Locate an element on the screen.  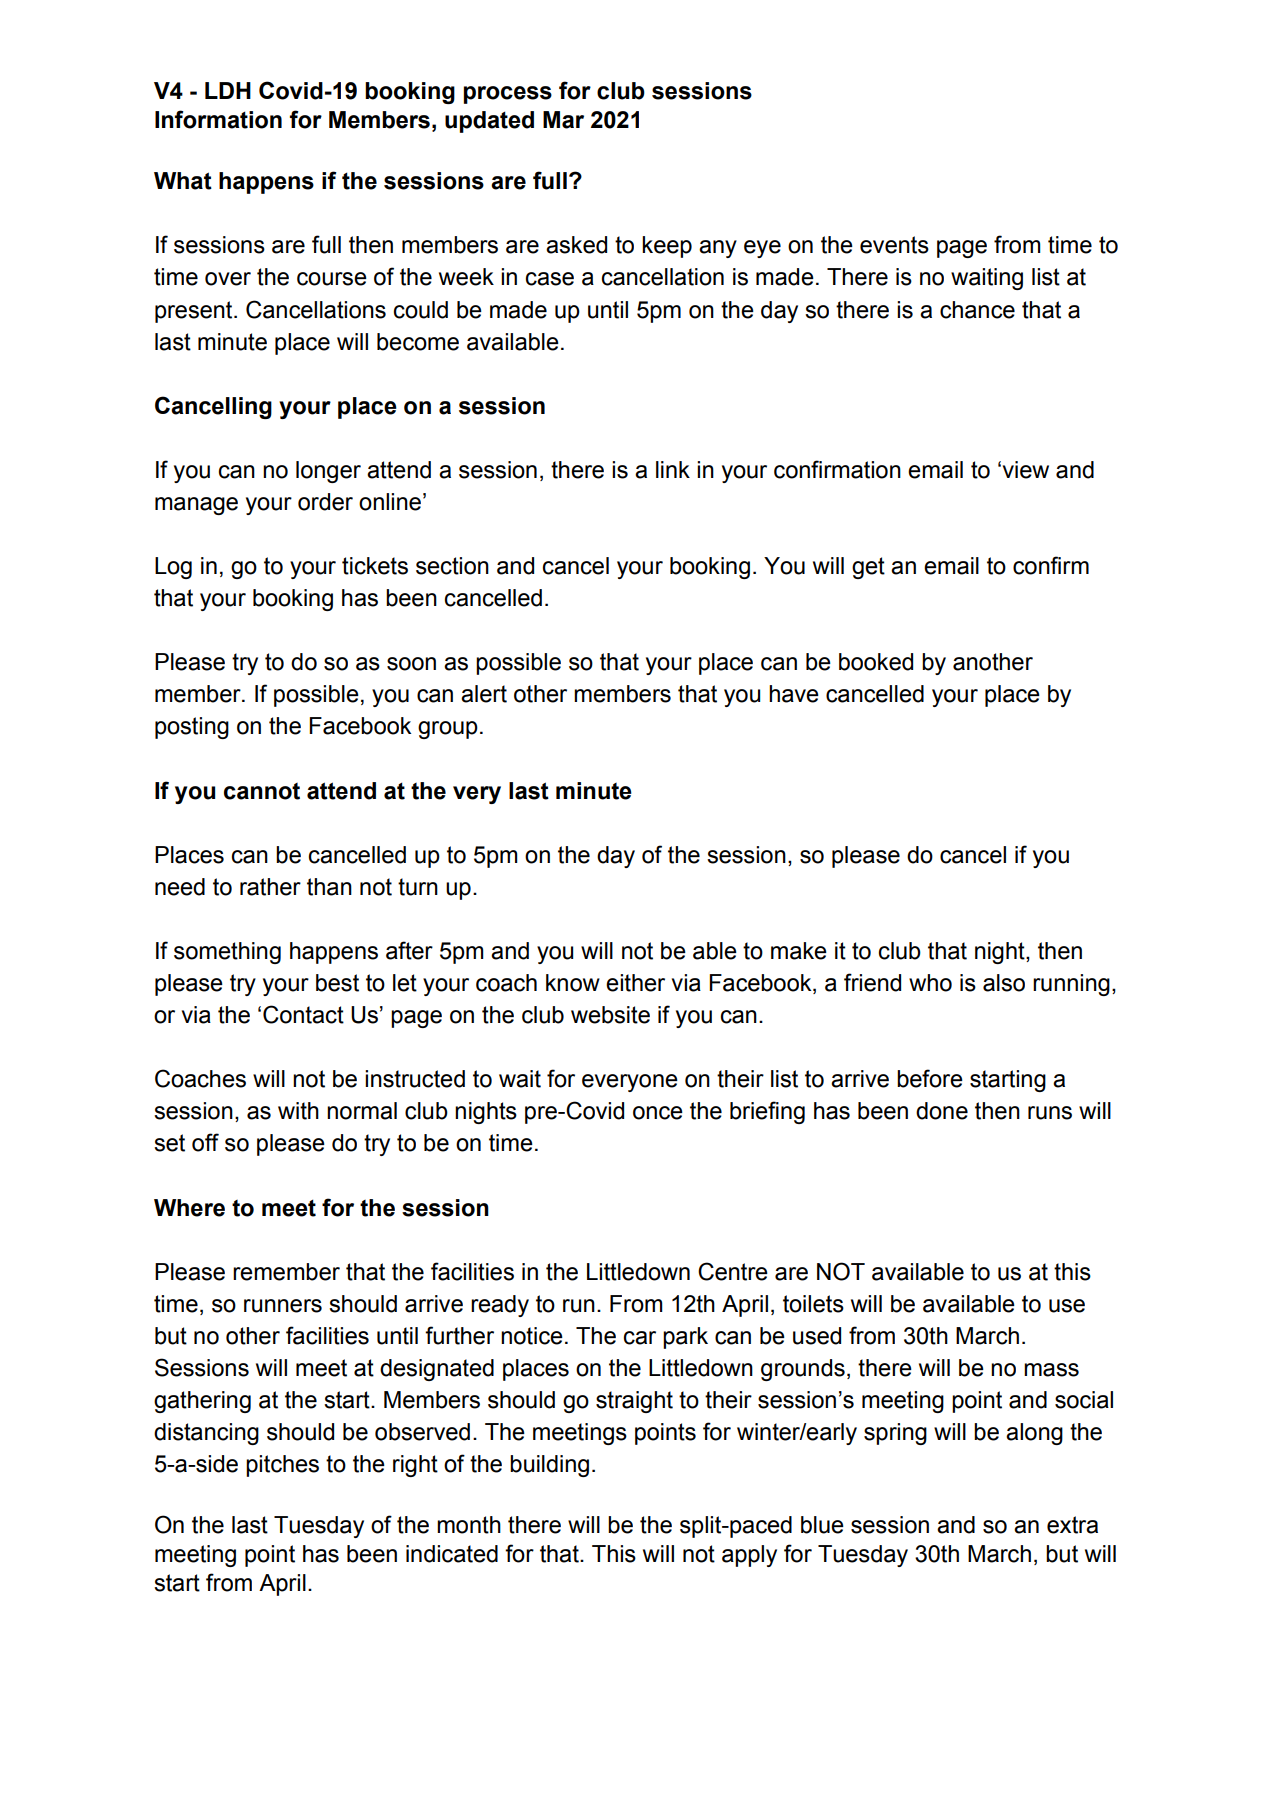
link is located at coordinates (673, 469).
